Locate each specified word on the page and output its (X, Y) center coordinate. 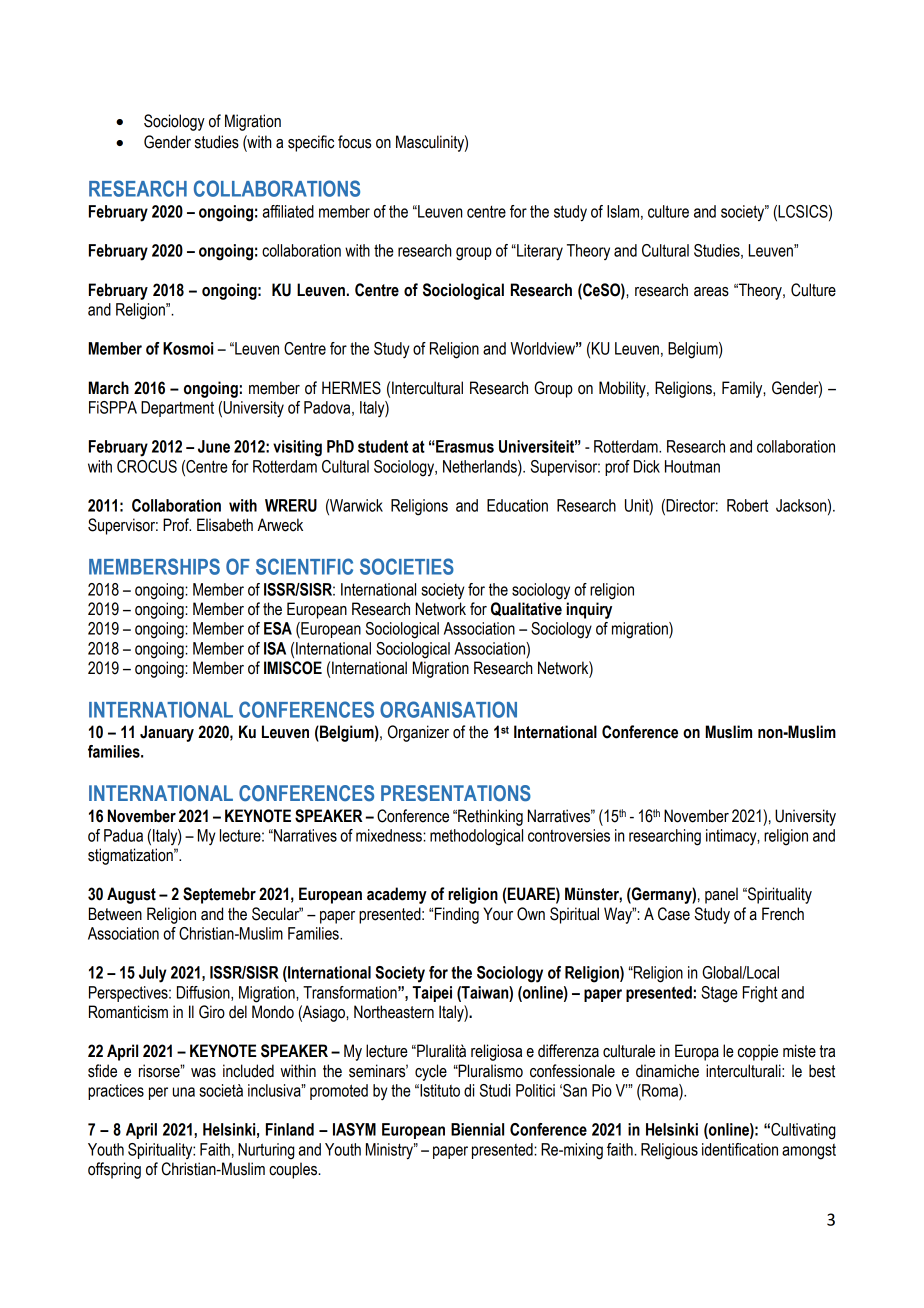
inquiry (589, 610)
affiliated (288, 211)
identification (740, 1149)
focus (354, 142)
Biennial (477, 1129)
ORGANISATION (448, 709)
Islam (623, 211)
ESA (278, 628)
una (184, 1092)
